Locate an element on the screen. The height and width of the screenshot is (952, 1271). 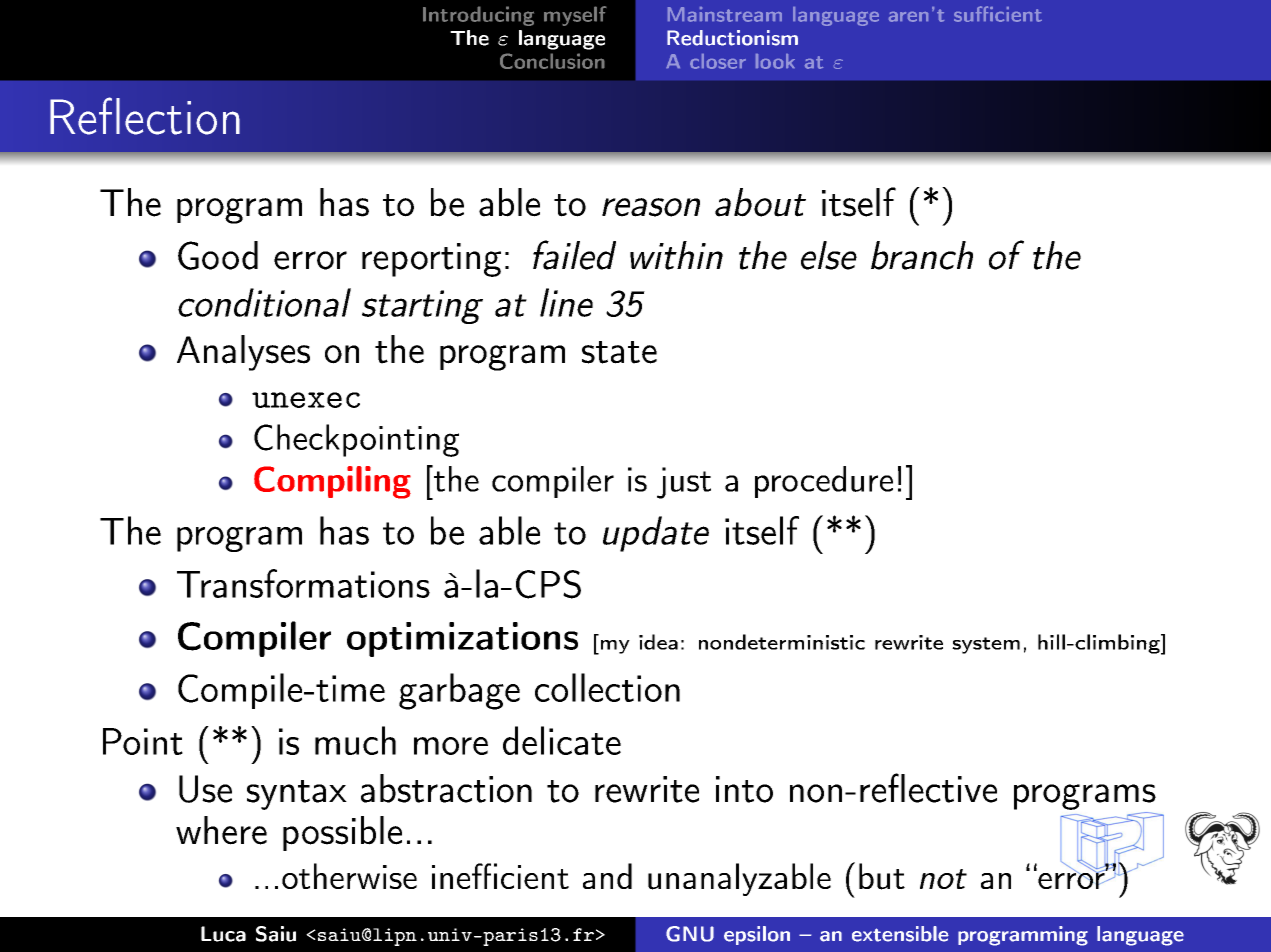
line is located at coordinates (566, 302).
